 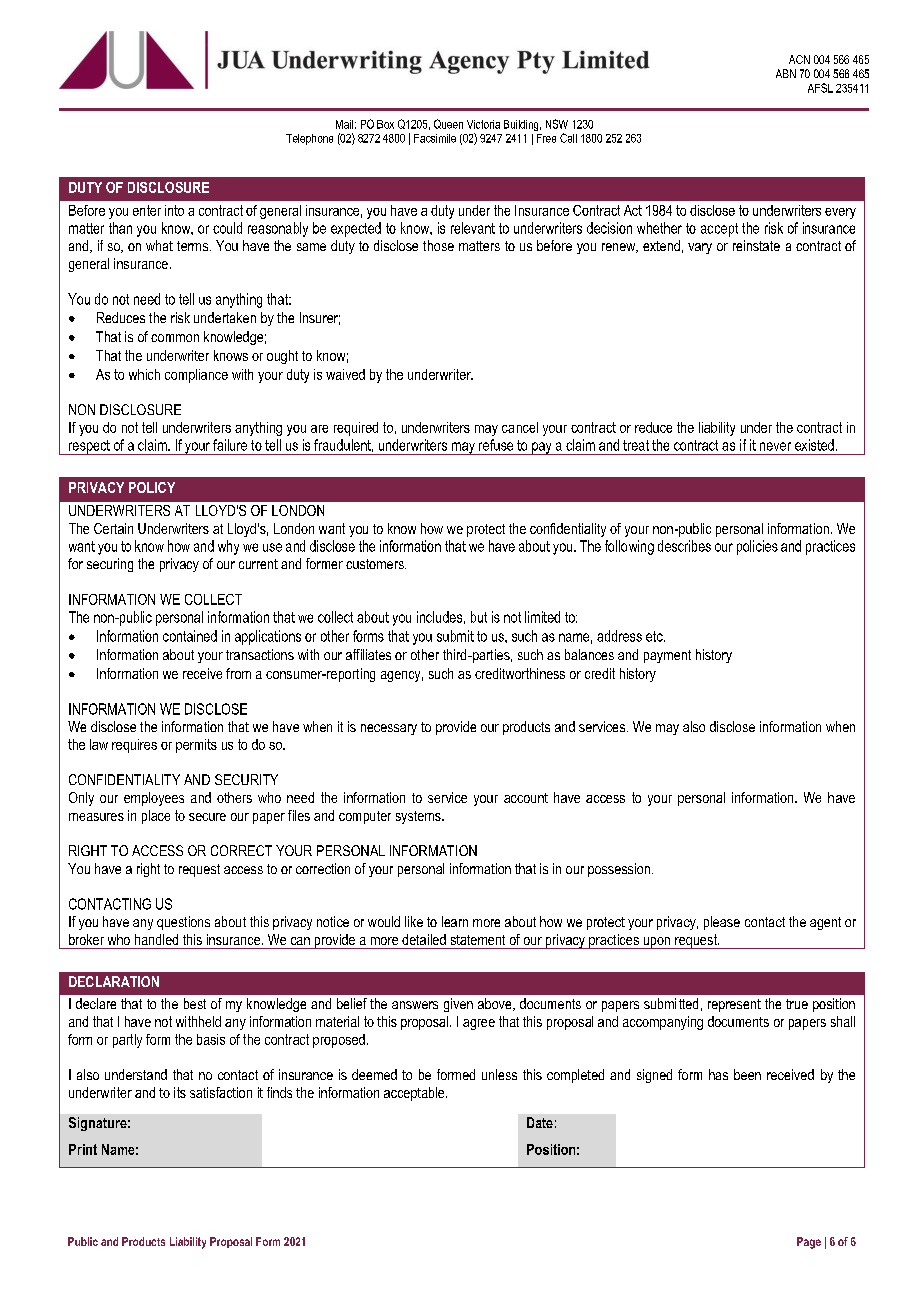 I want to click on Queen, so click(x=448, y=124).
